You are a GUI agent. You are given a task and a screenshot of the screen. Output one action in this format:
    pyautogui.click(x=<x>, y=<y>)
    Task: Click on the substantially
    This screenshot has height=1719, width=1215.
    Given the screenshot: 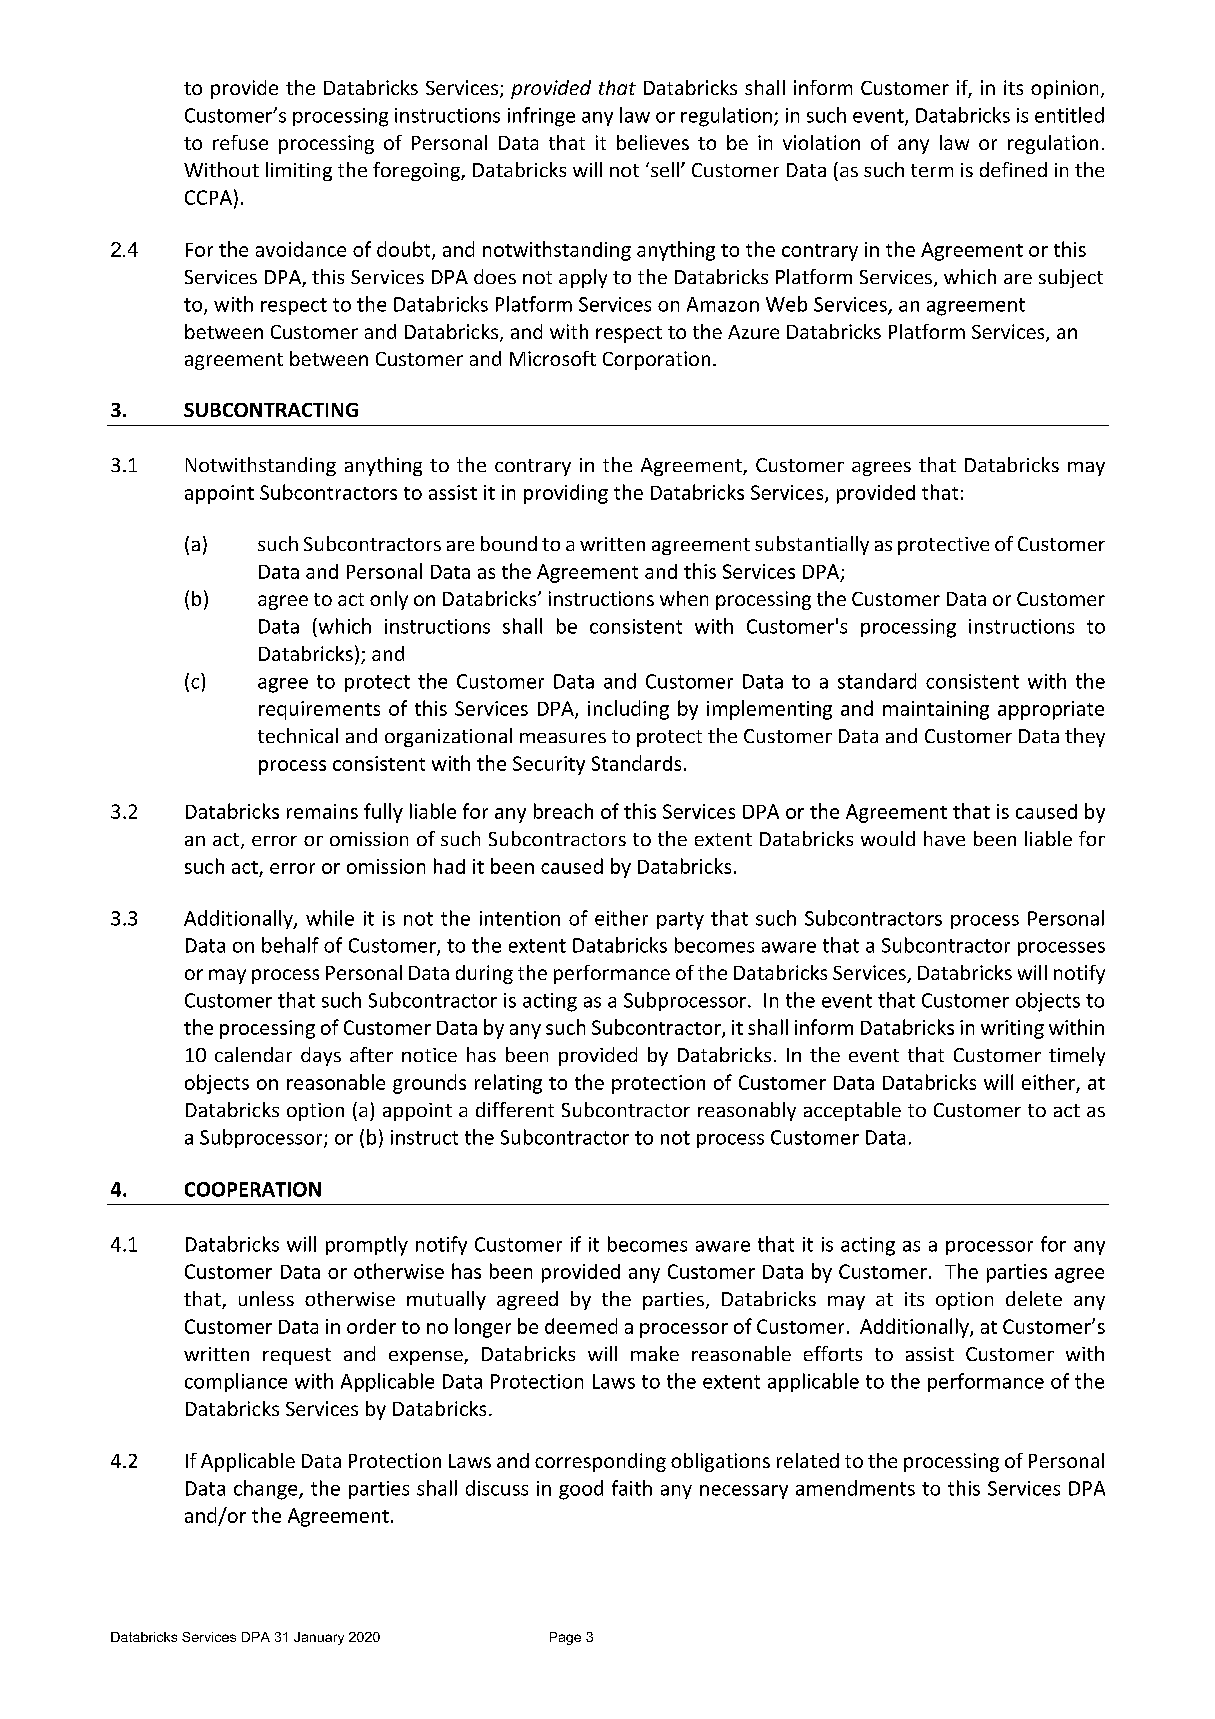 What is the action you would take?
    pyautogui.click(x=812, y=545)
